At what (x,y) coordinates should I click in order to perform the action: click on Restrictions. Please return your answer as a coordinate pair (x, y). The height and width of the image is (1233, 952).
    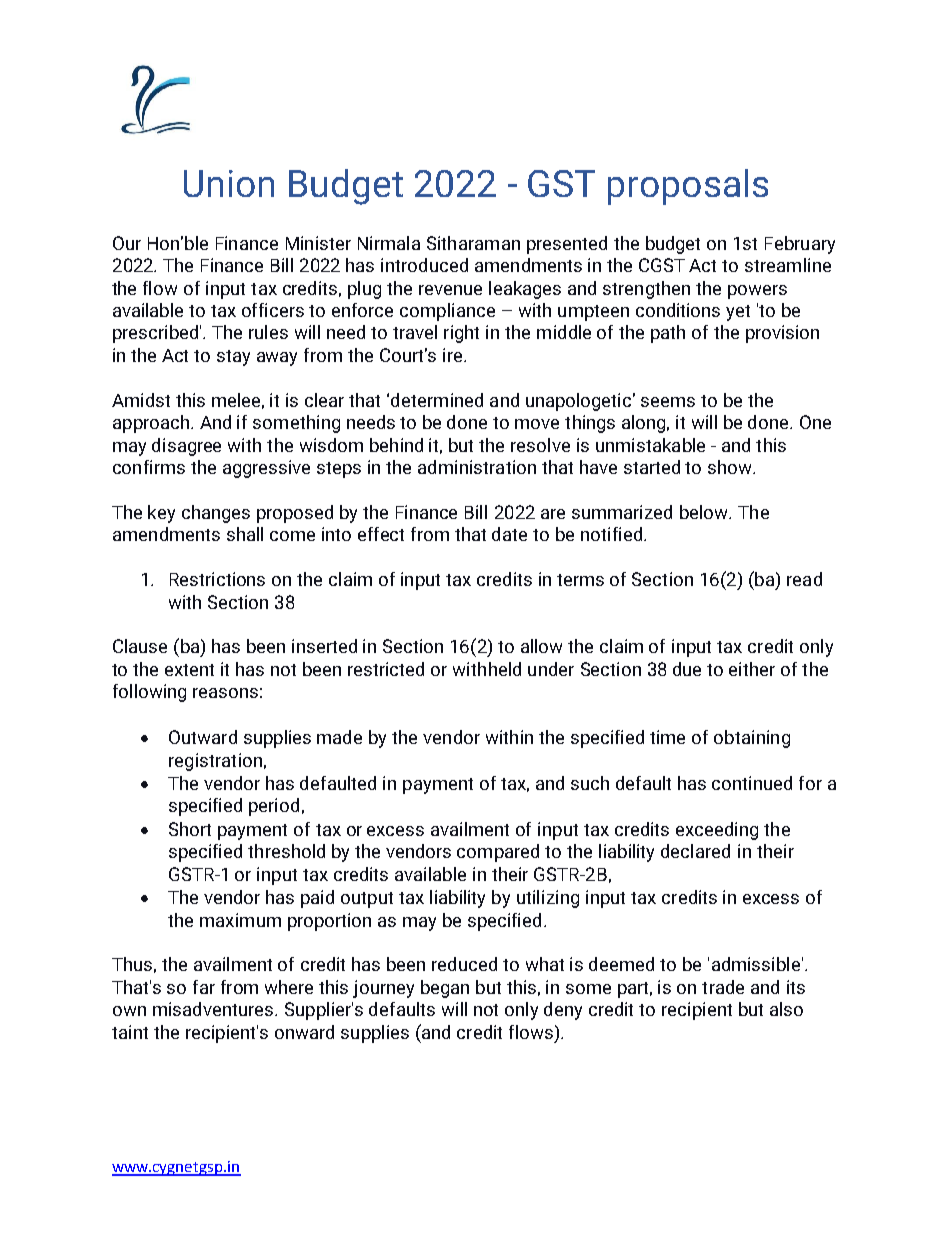
    Looking at the image, I should click on (217, 579).
